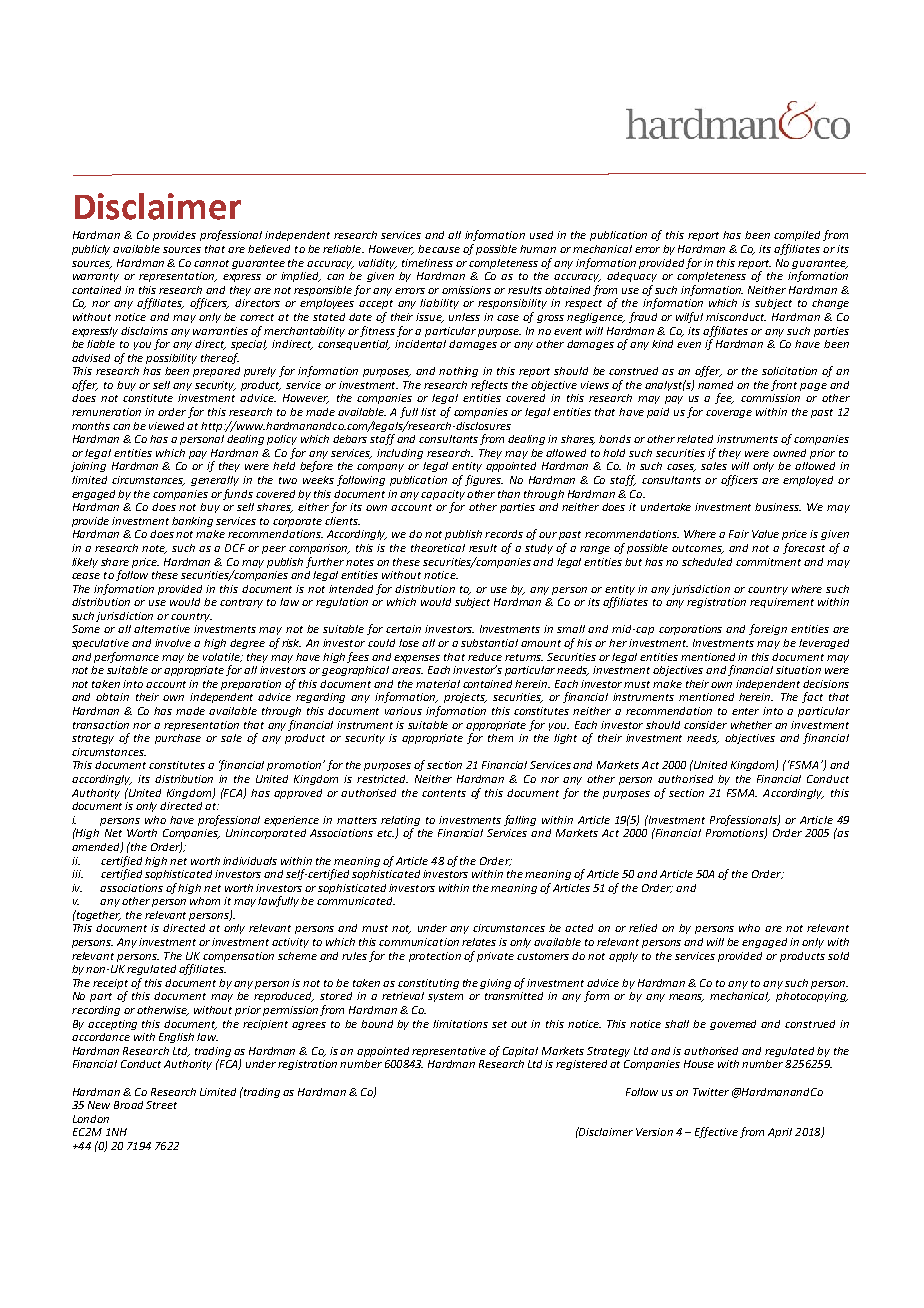 This screenshot has width=924, height=1308. Describe the element at coordinates (745, 711) in the screenshot. I see `enter` at that location.
